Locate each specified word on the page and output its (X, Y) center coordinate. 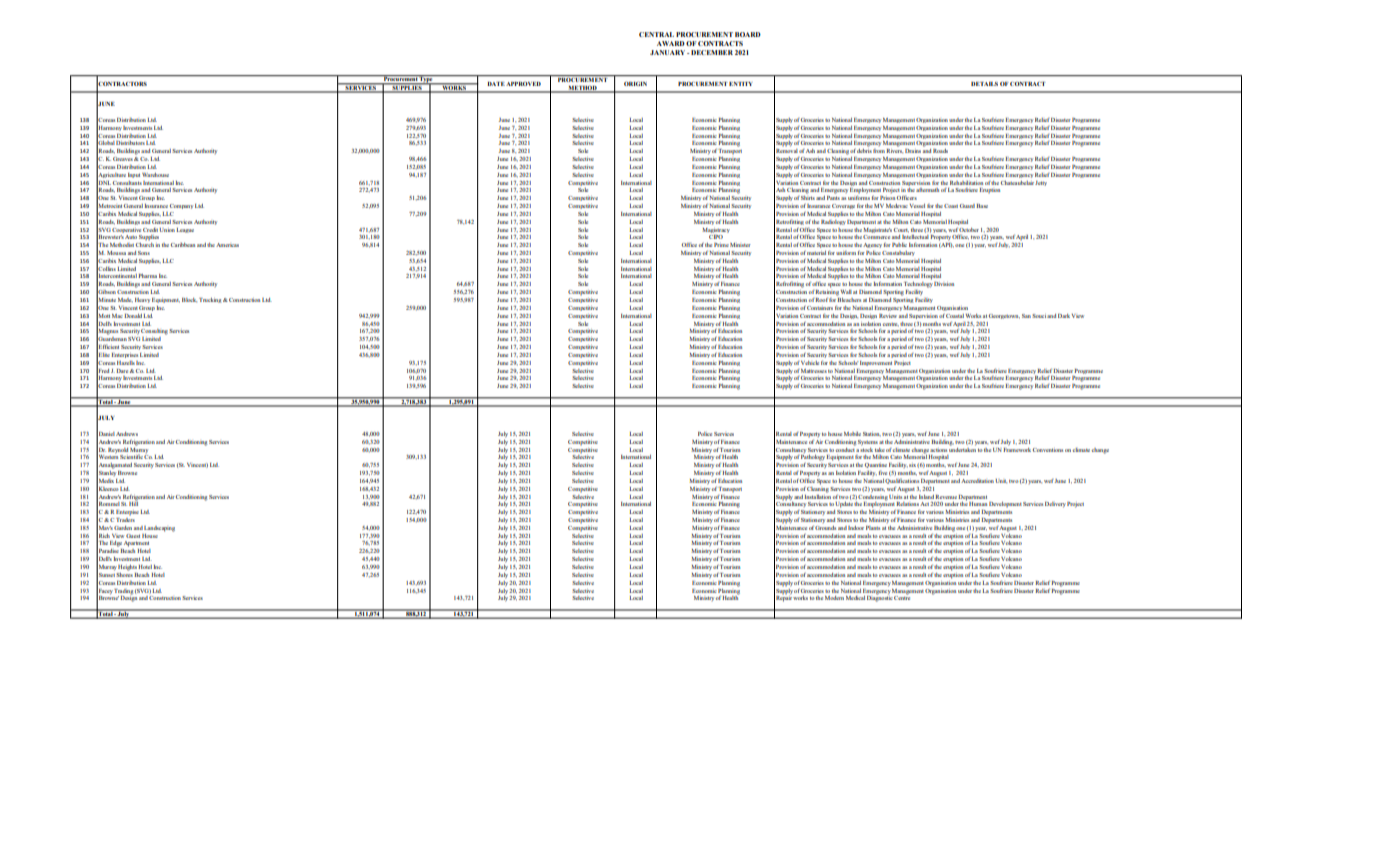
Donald (133, 316)
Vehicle (810, 363)
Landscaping (159, 529)
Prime (721, 245)
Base (982, 206)
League (185, 230)
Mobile (852, 434)
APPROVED (523, 84)
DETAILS (984, 84)
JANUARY (669, 52)
